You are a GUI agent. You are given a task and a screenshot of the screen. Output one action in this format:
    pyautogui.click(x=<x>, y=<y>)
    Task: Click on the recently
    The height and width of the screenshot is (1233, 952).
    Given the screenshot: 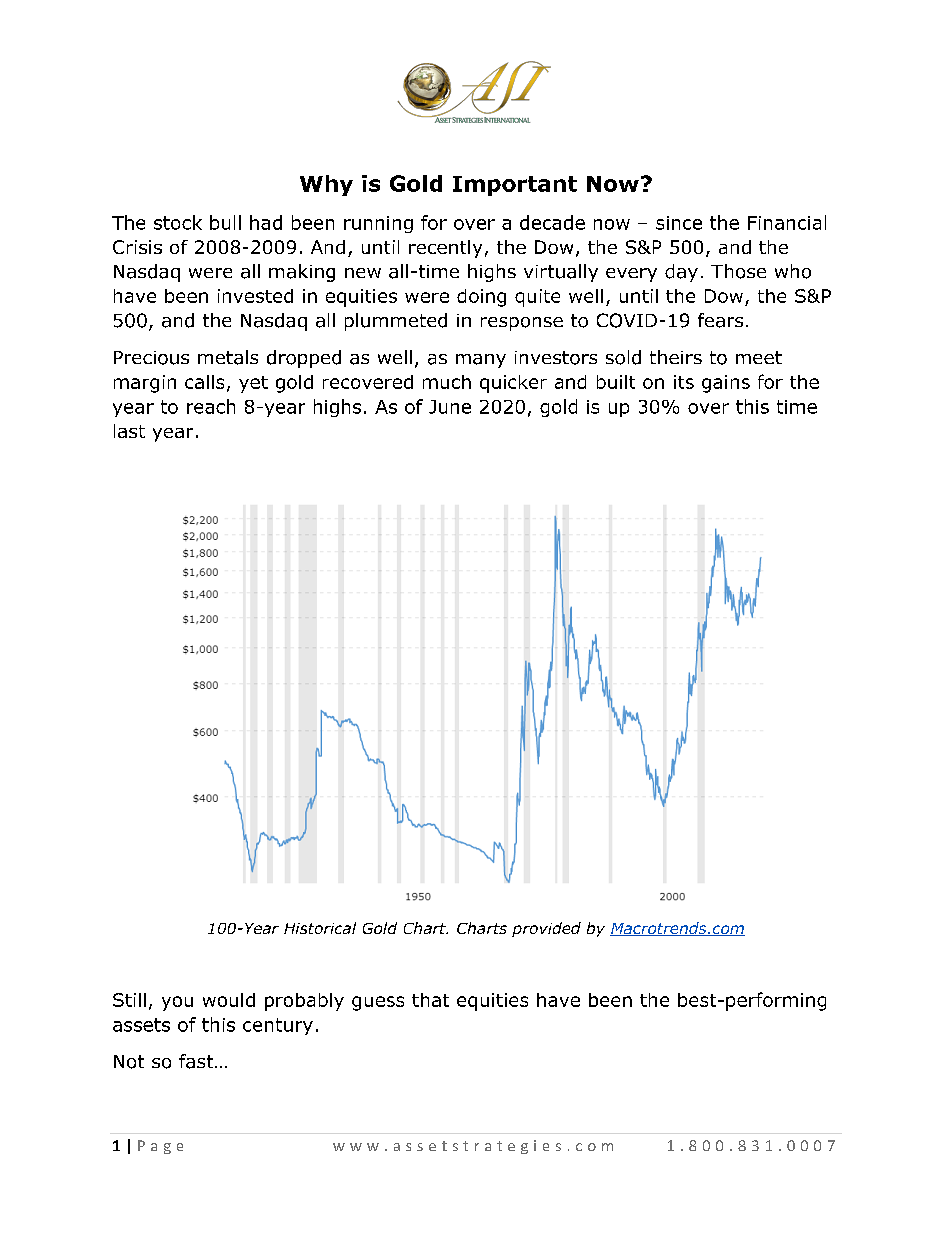 What is the action you would take?
    pyautogui.click(x=445, y=249)
